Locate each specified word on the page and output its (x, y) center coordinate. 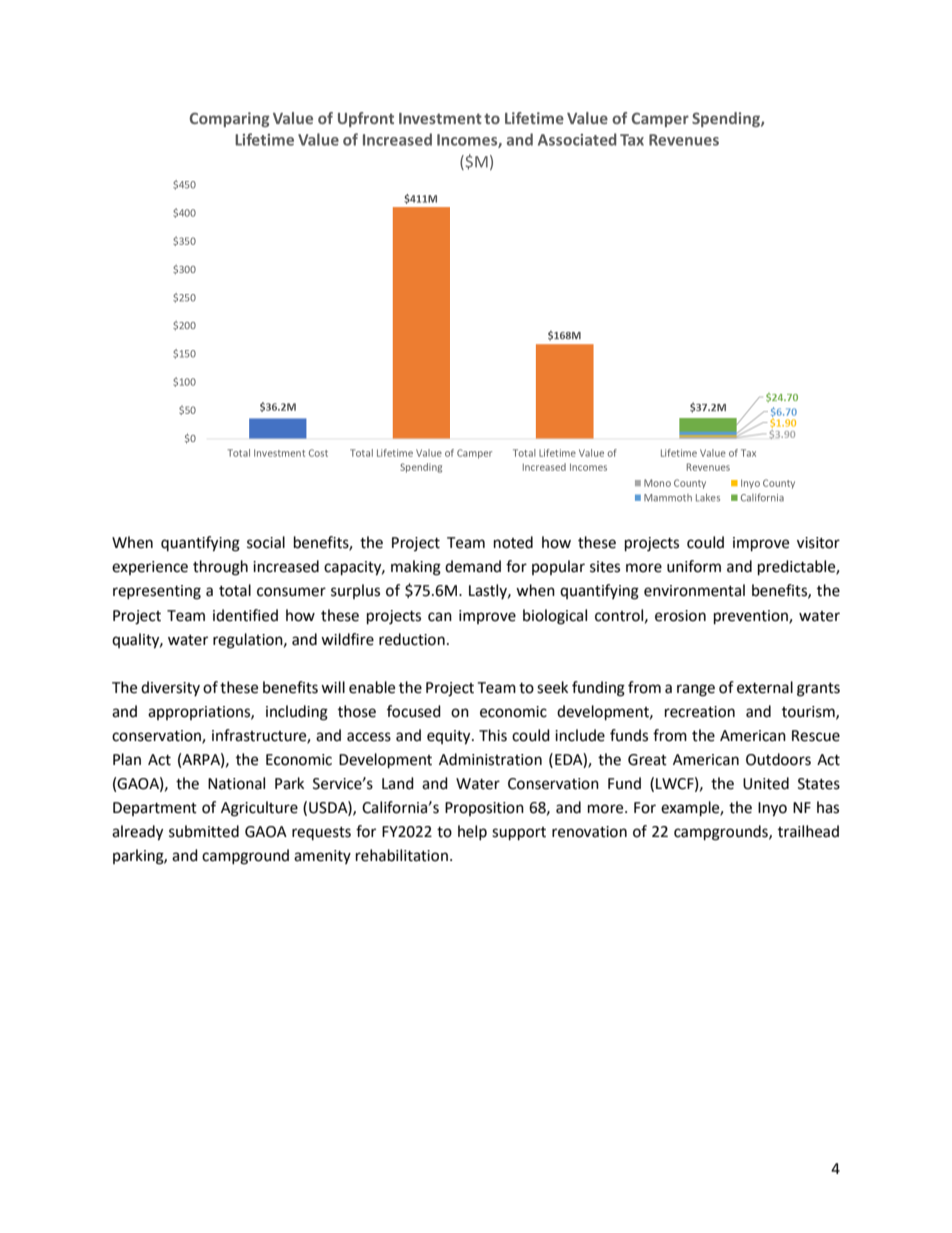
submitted (204, 831)
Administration (490, 759)
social (266, 542)
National (236, 783)
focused (414, 711)
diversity (170, 688)
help (472, 832)
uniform (694, 566)
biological (555, 617)
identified (245, 615)
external (765, 687)
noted (513, 542)
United (766, 783)
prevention (752, 617)
